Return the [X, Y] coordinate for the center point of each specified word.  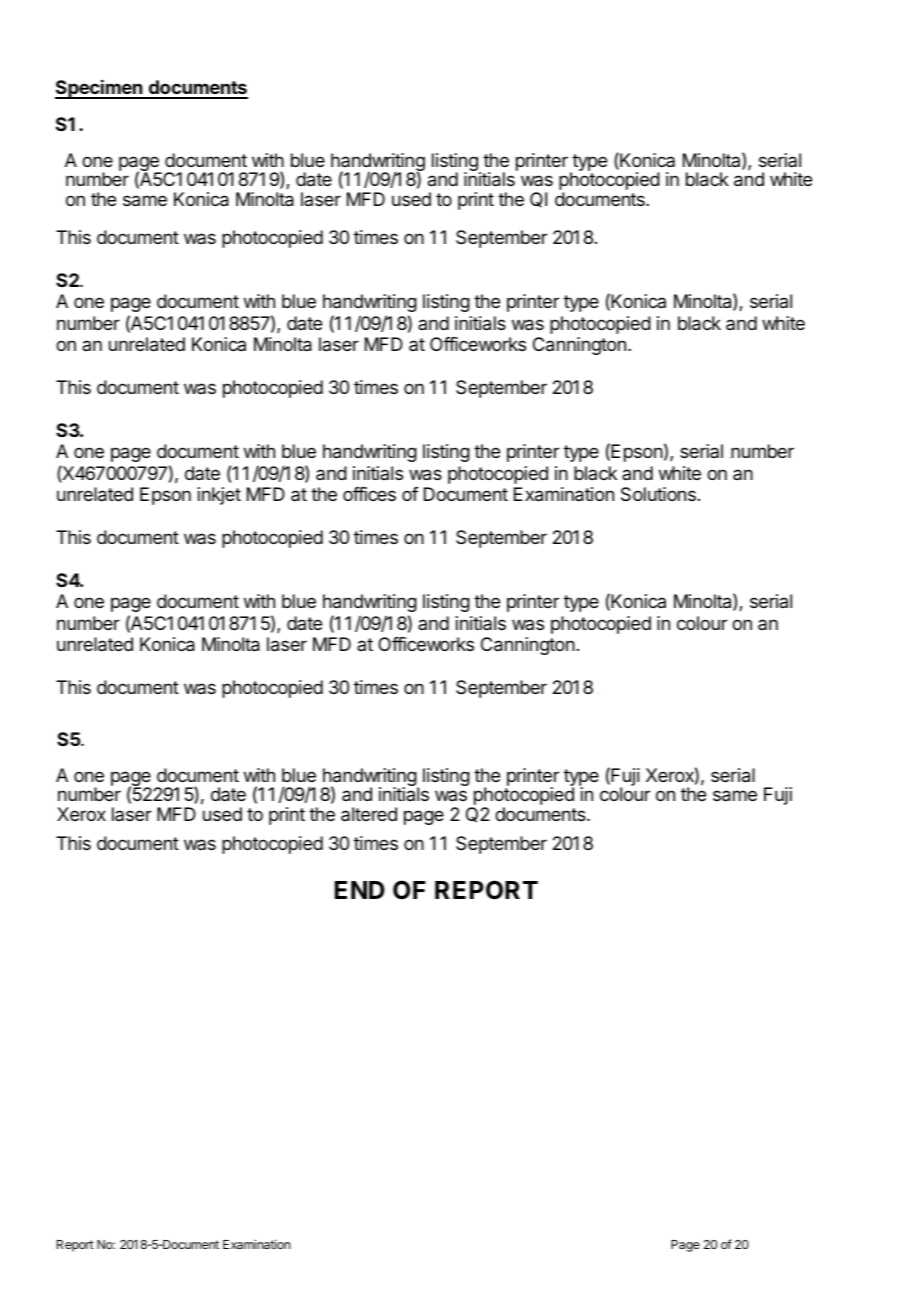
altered [369, 814]
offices [369, 494]
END [360, 890]
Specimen [99, 89]
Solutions [658, 494]
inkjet [219, 496]
